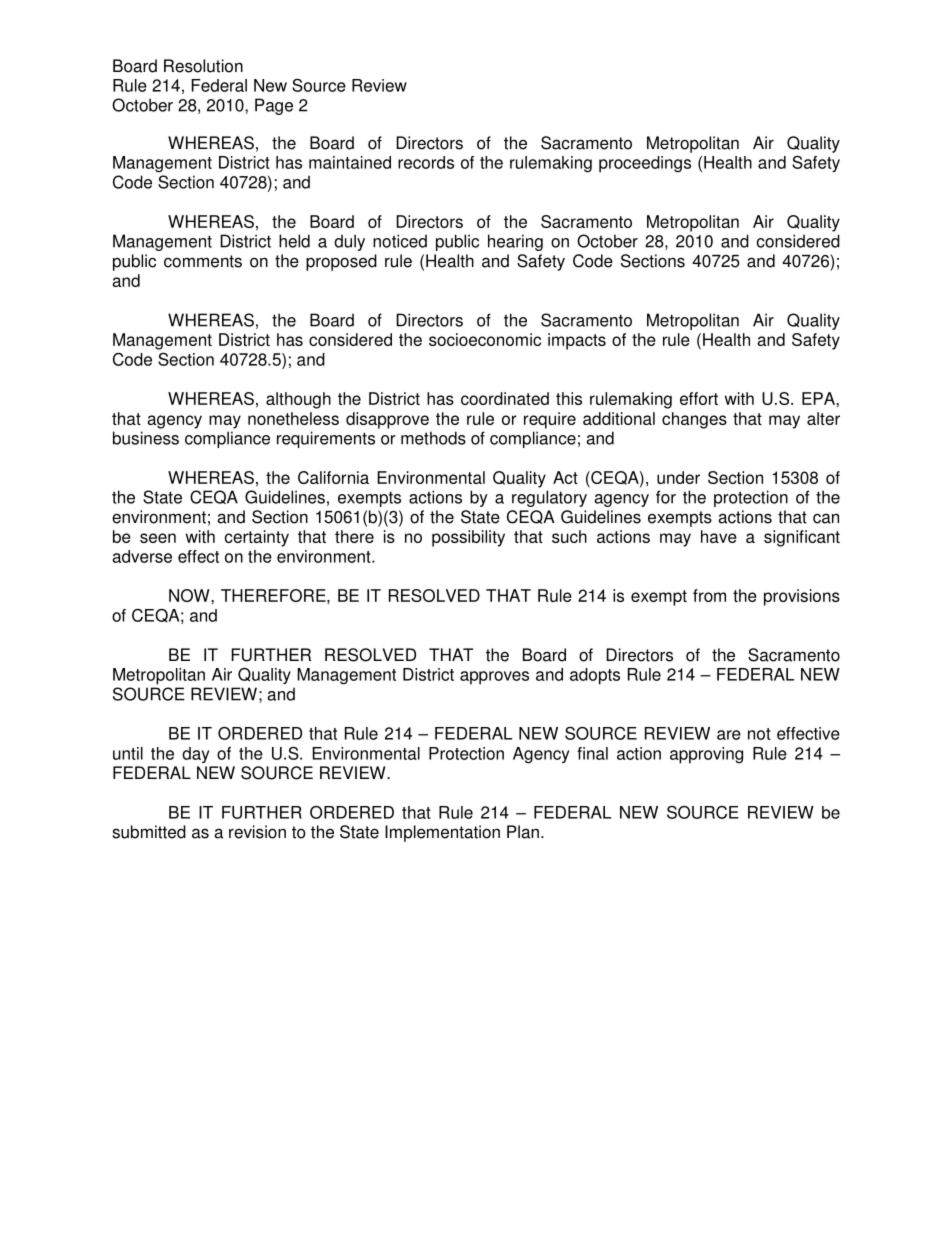 The height and width of the document is (1233, 952). What do you see at coordinates (699, 398) in the document?
I see `effort` at bounding box center [699, 398].
